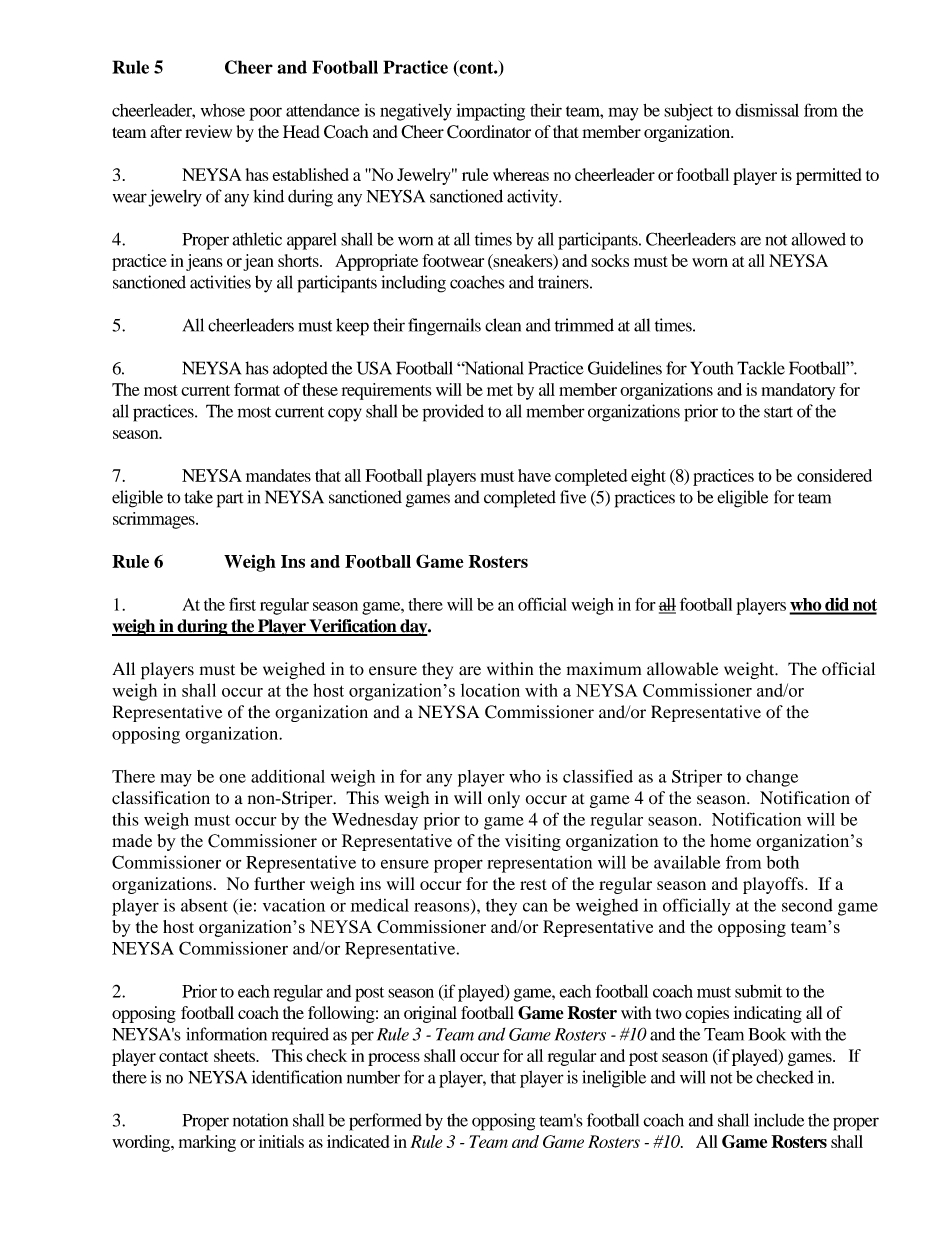 The width and height of the page is (952, 1233). I want to click on met, so click(500, 390).
